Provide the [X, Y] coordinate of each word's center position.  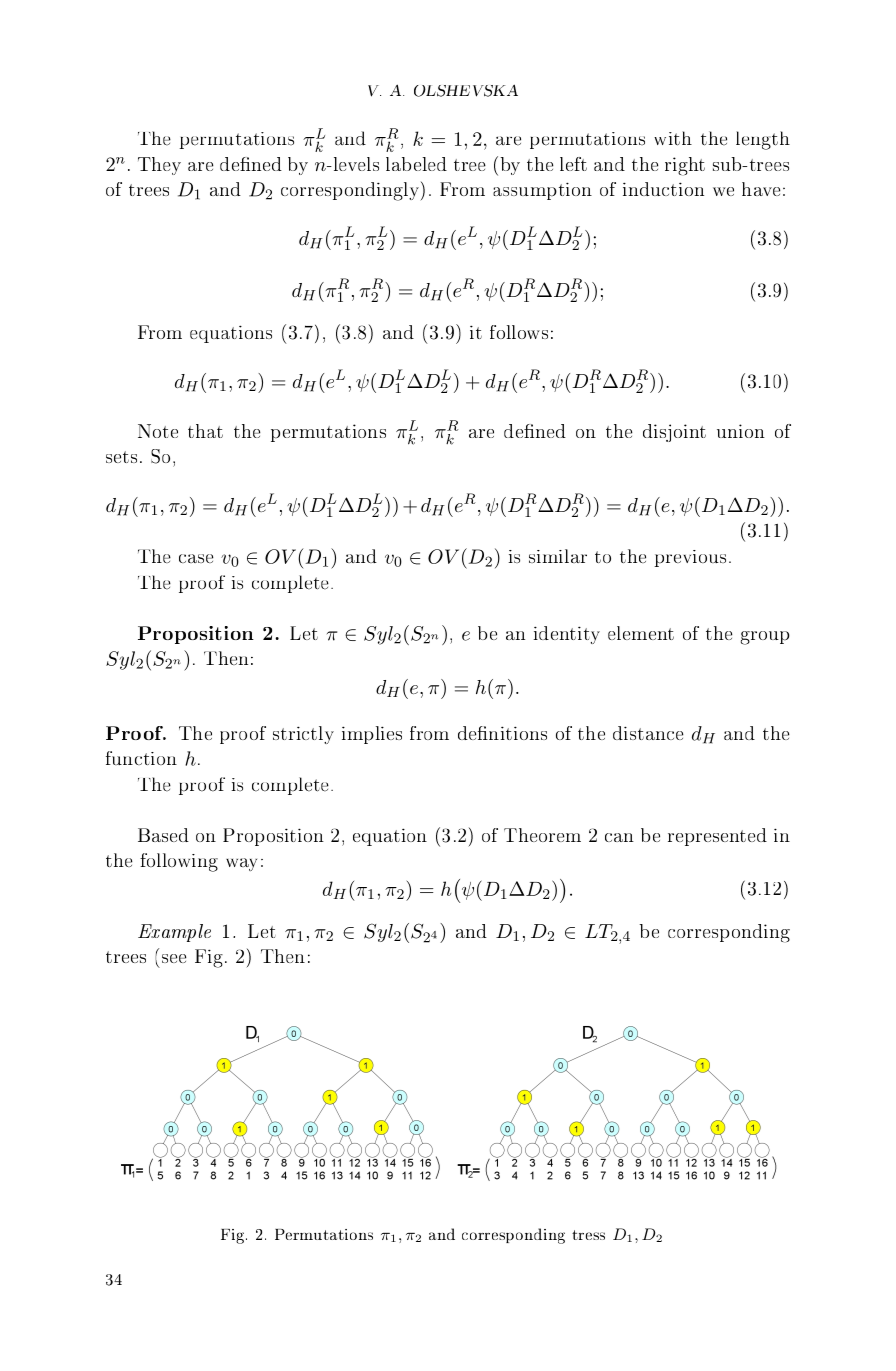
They [159, 166]
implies [372, 735]
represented [717, 837]
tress [588, 1235]
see [174, 958]
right [685, 166]
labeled [416, 164]
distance [648, 733]
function [141, 758]
